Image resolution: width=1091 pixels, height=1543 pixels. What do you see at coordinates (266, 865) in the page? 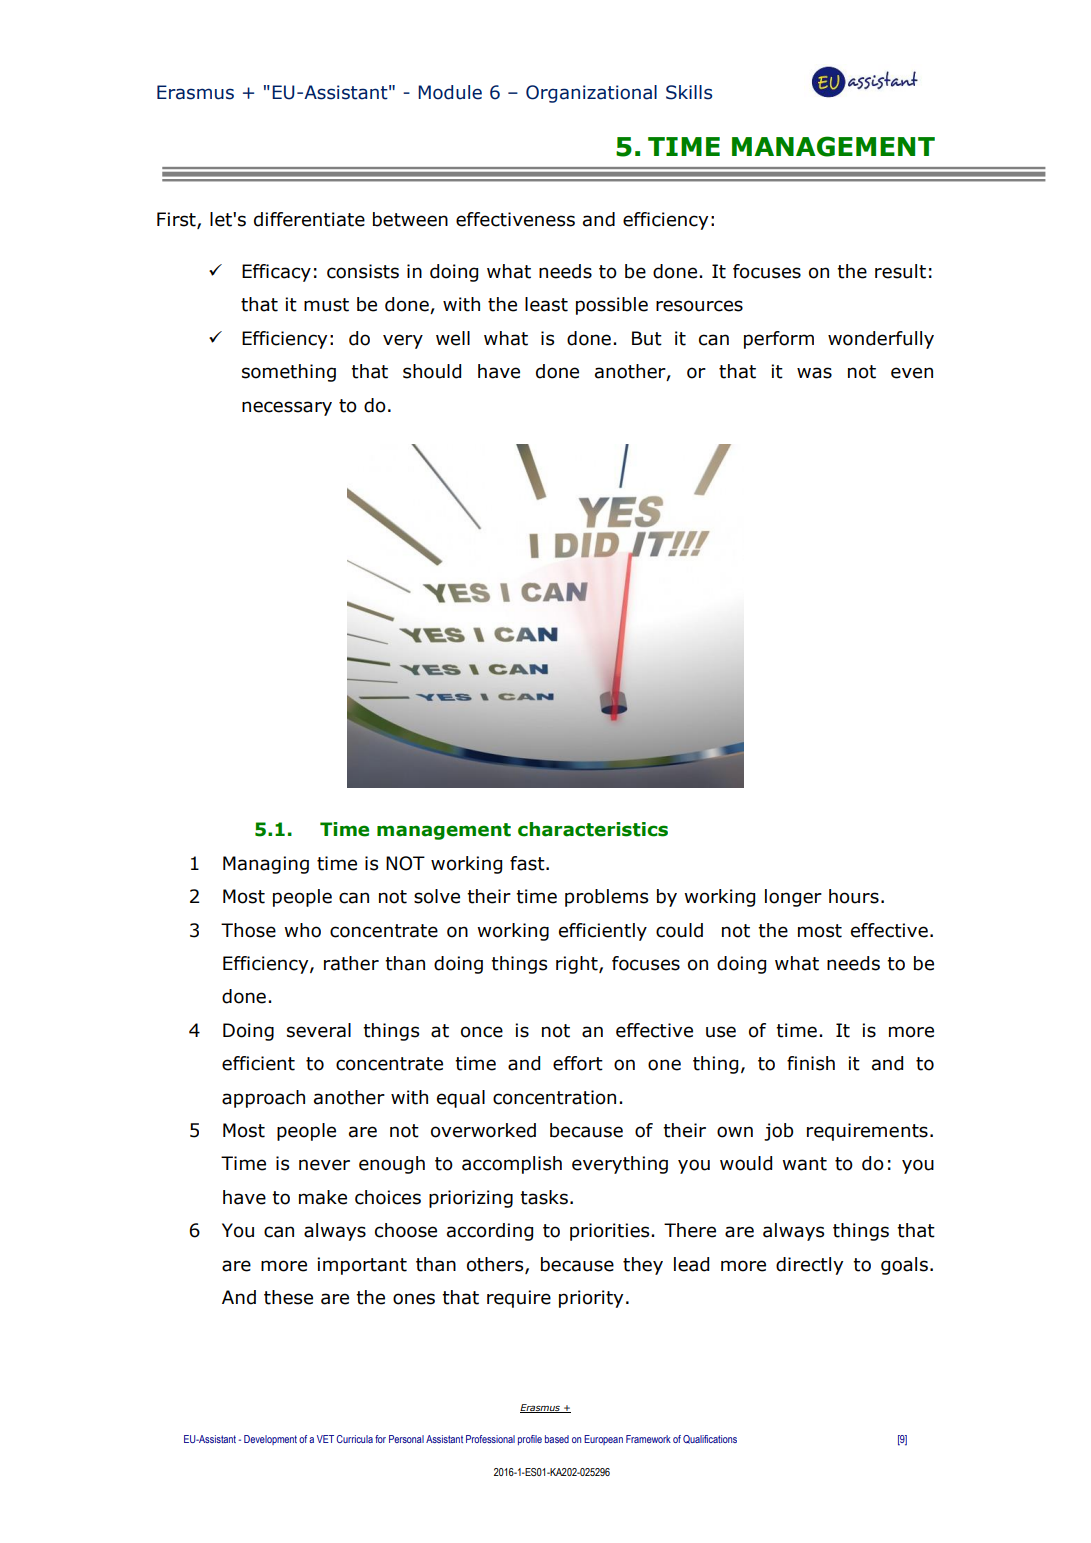
I see `Managing` at bounding box center [266, 865].
